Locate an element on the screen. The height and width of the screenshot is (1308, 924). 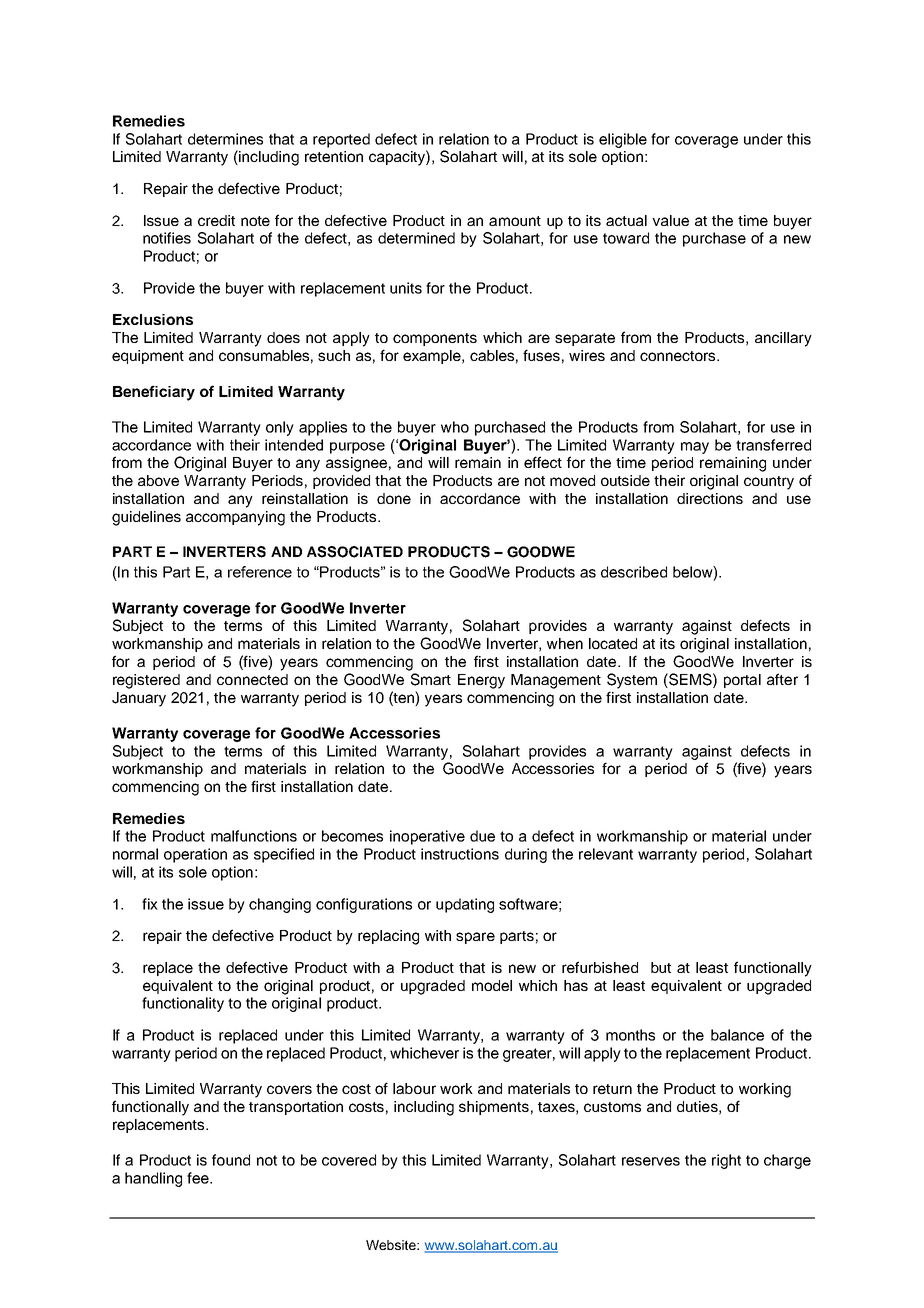
determines is located at coordinates (225, 139).
